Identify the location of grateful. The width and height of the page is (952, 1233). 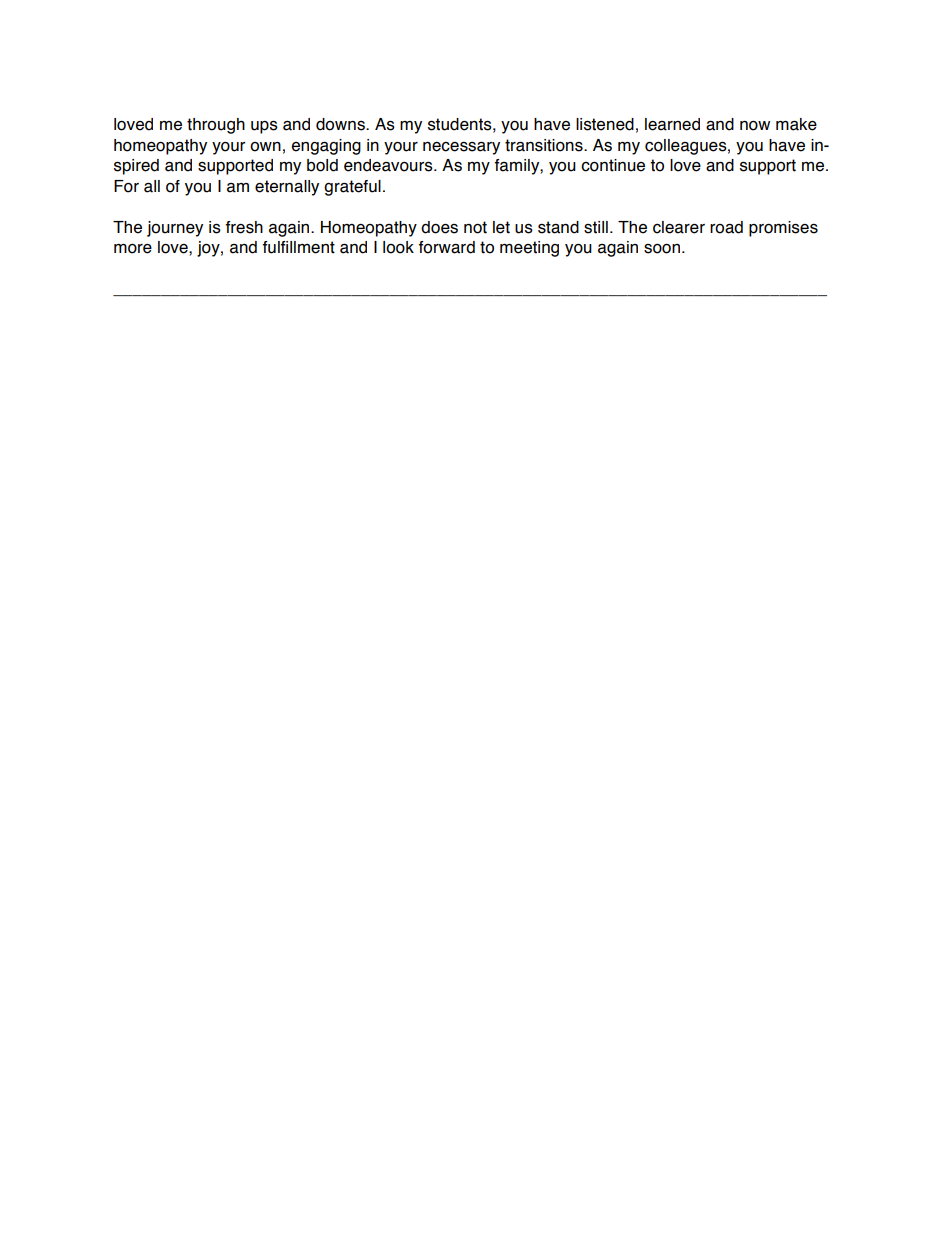
(352, 188).
